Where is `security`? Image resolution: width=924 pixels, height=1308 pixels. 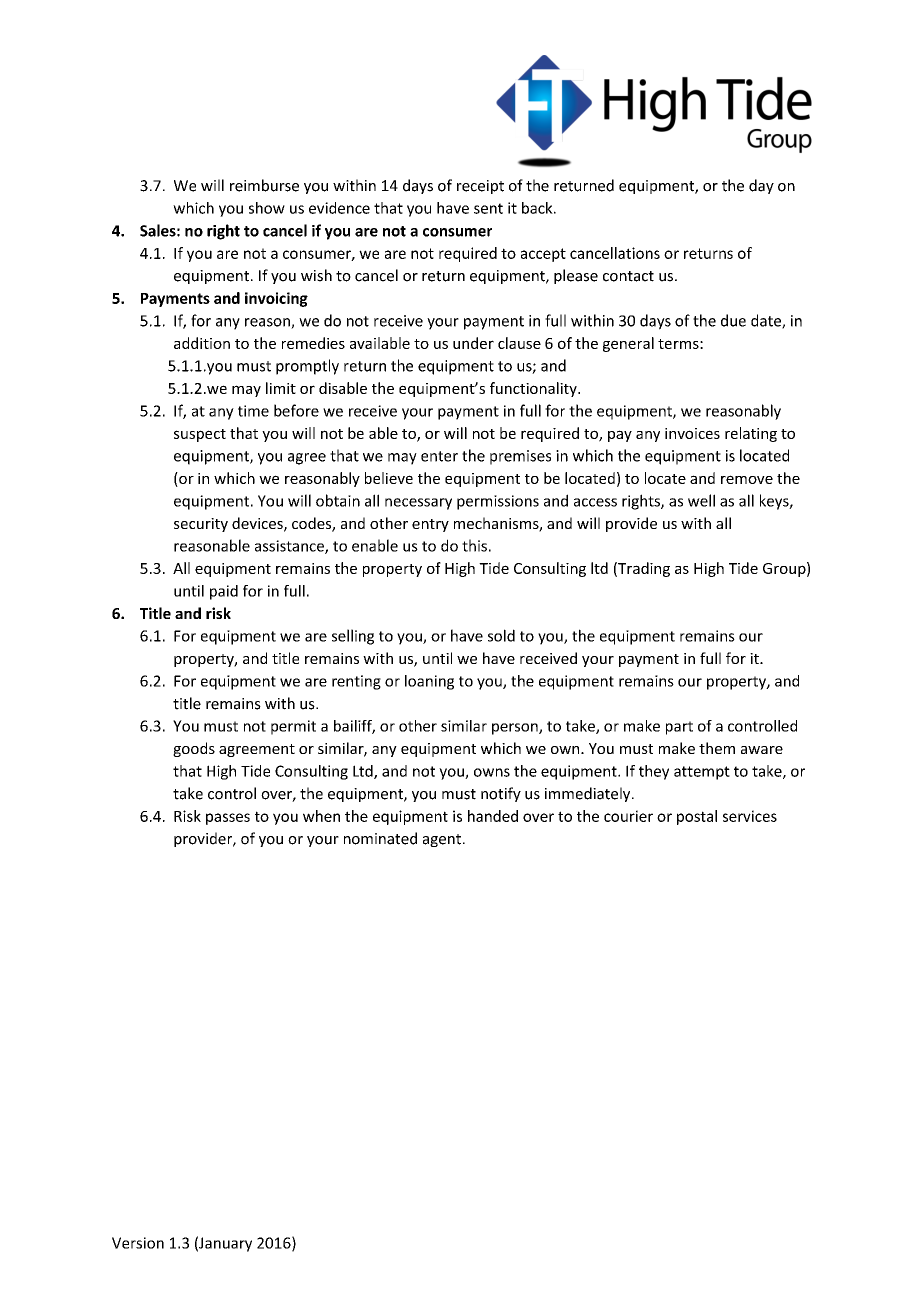
security is located at coordinates (201, 525).
